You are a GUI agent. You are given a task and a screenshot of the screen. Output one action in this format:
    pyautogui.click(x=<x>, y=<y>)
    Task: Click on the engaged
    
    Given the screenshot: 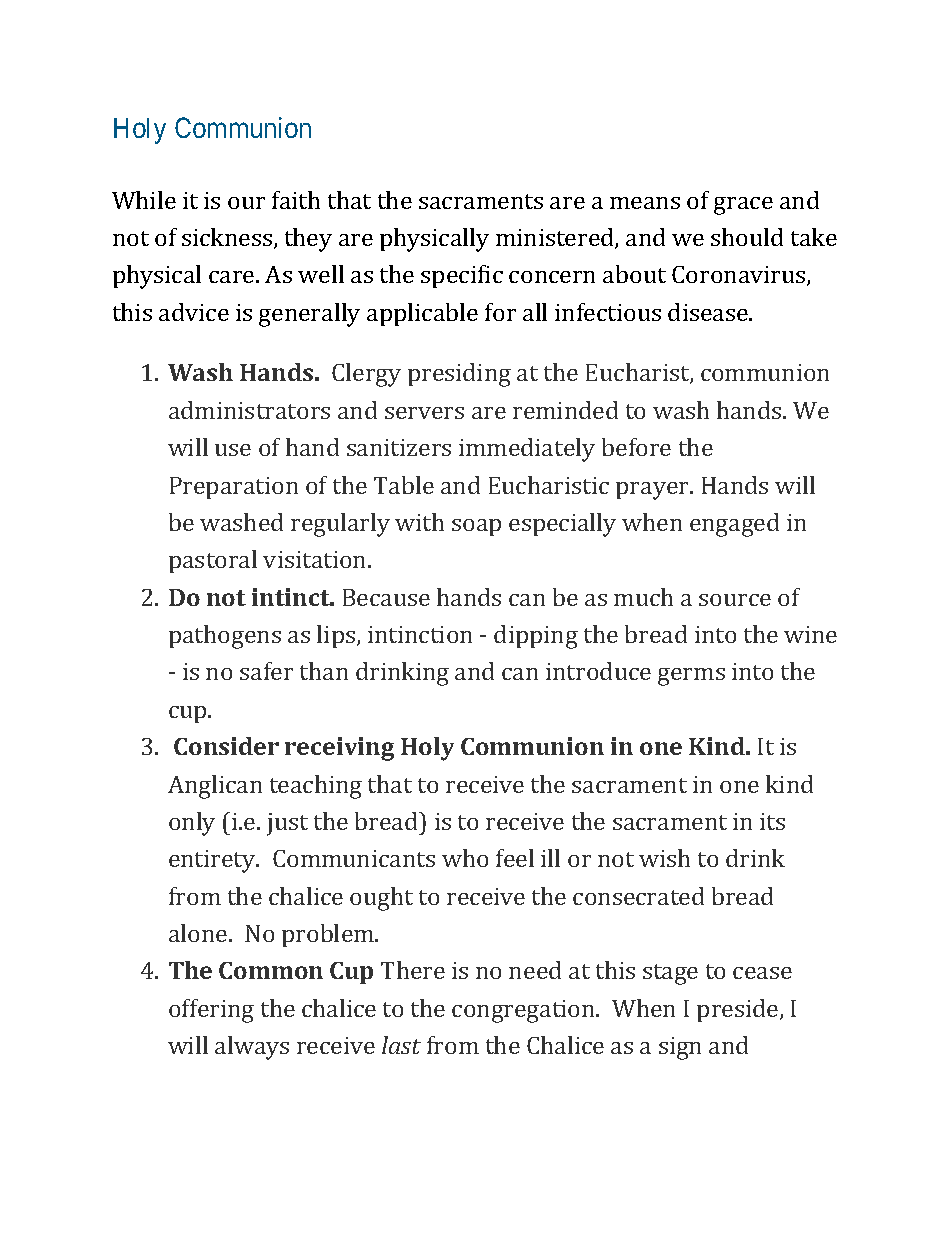 What is the action you would take?
    pyautogui.click(x=734, y=525)
